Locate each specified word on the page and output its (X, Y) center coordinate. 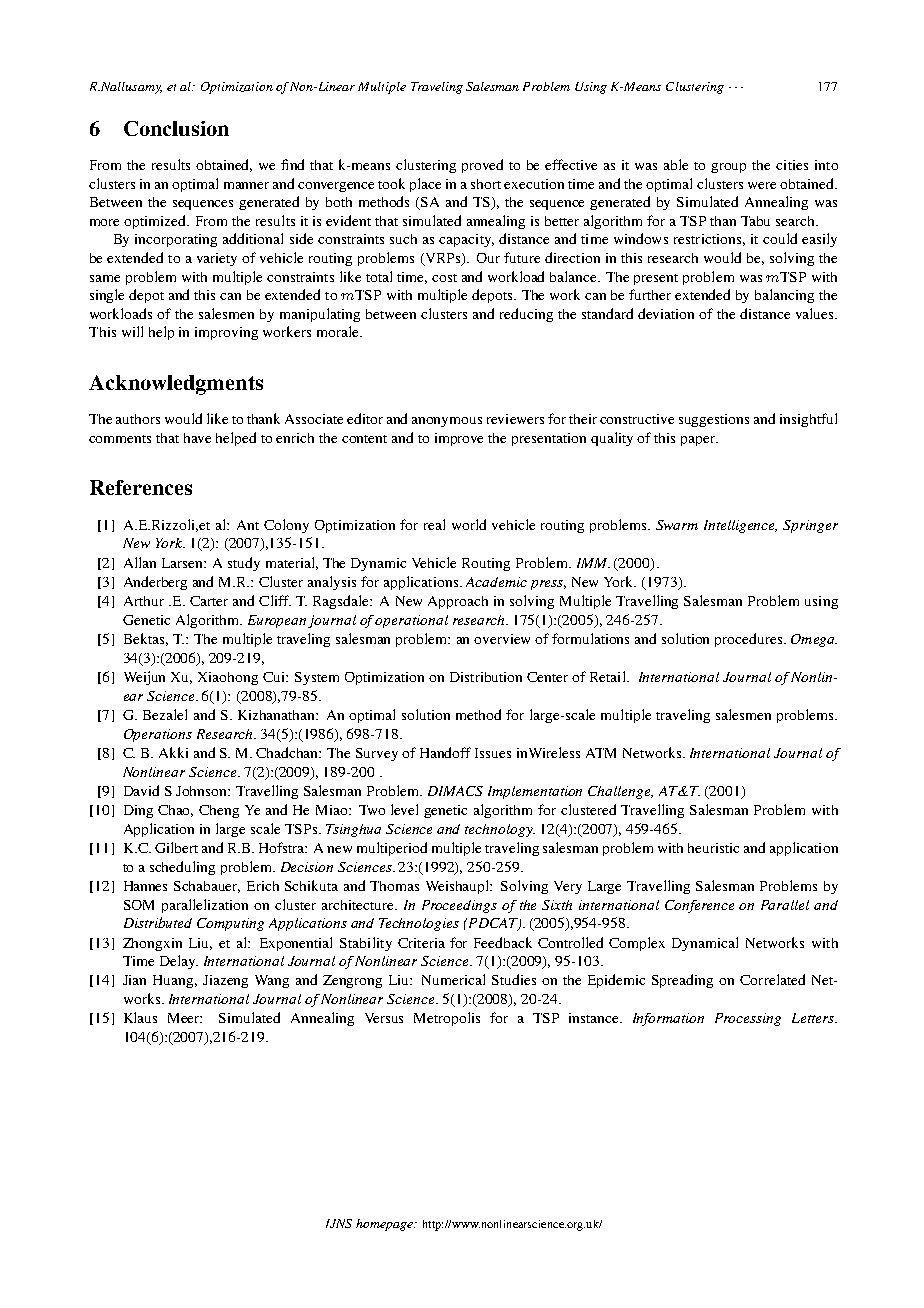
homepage (385, 1225)
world (469, 524)
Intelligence (740, 526)
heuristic (713, 848)
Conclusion (176, 128)
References (141, 487)
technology (500, 830)
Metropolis (447, 1019)
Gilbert (176, 847)
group (728, 168)
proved (482, 166)
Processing (748, 1019)
